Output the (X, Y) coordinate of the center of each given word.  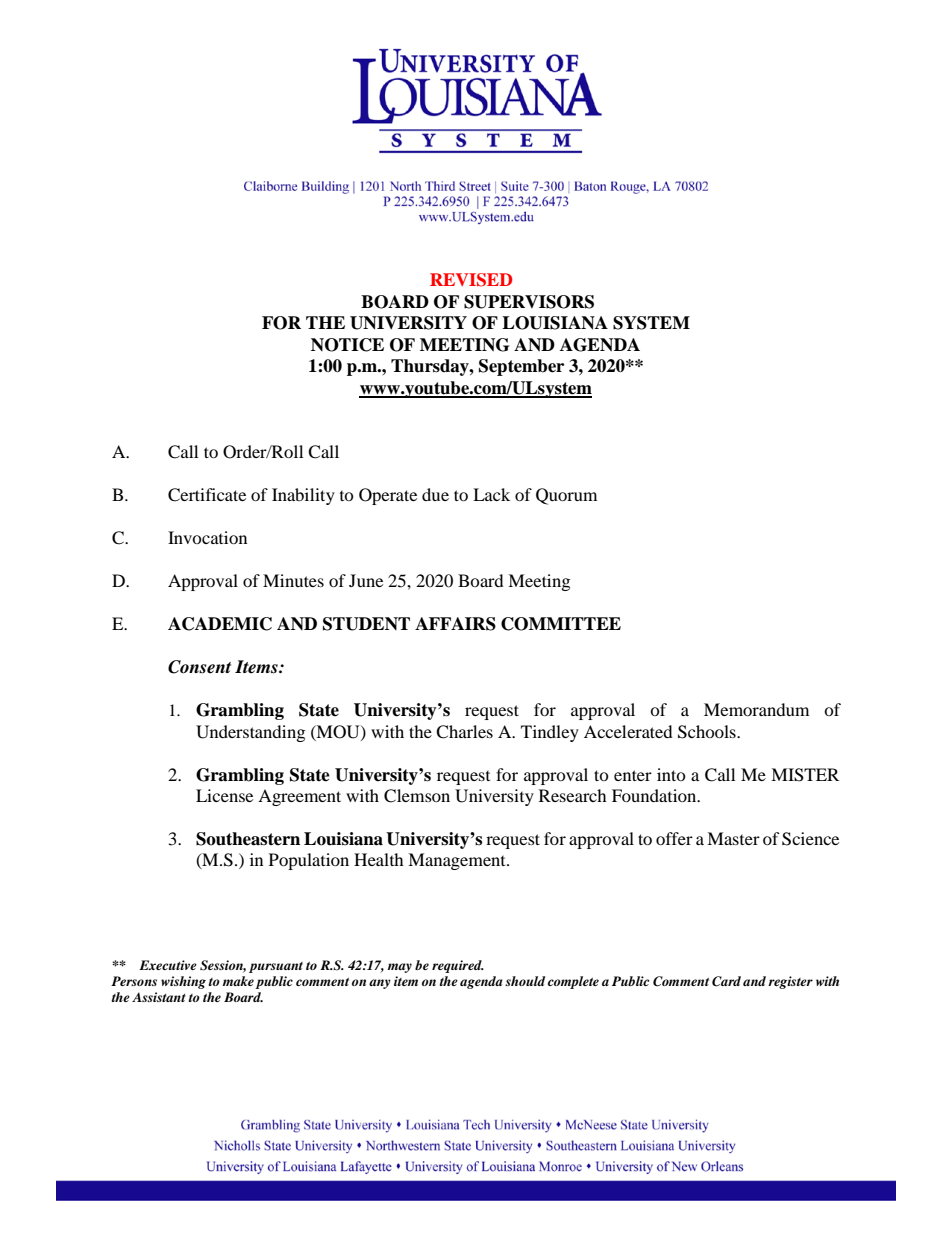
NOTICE (347, 345)
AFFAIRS (455, 624)
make (238, 981)
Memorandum (756, 709)
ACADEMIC (220, 624)
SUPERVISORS (529, 302)
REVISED (471, 280)
